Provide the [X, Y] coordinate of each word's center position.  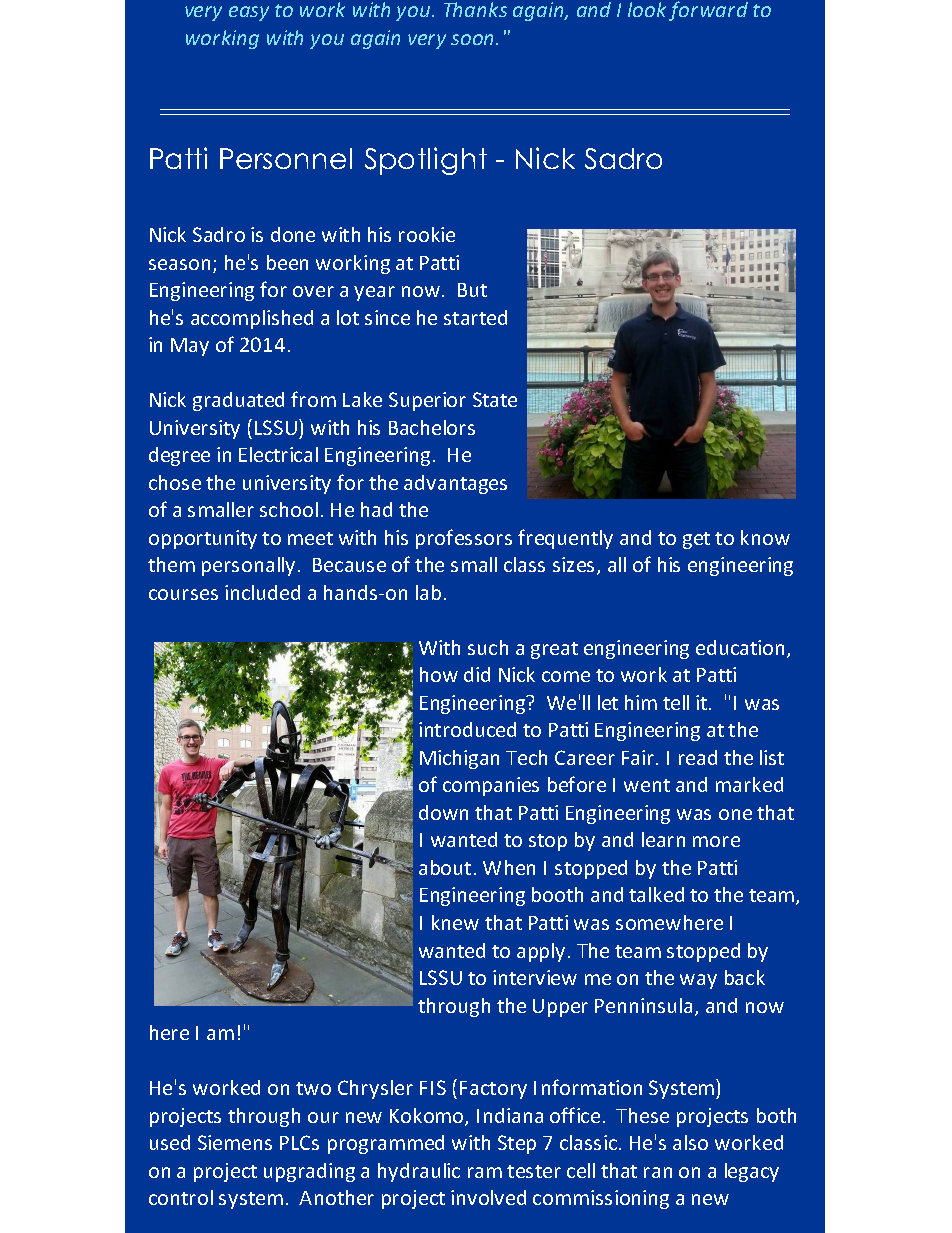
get [696, 540]
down [443, 812]
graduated [238, 401]
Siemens [235, 1142]
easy [249, 13]
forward [708, 11]
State [495, 399]
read [698, 757]
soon [474, 39]
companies [491, 786]
